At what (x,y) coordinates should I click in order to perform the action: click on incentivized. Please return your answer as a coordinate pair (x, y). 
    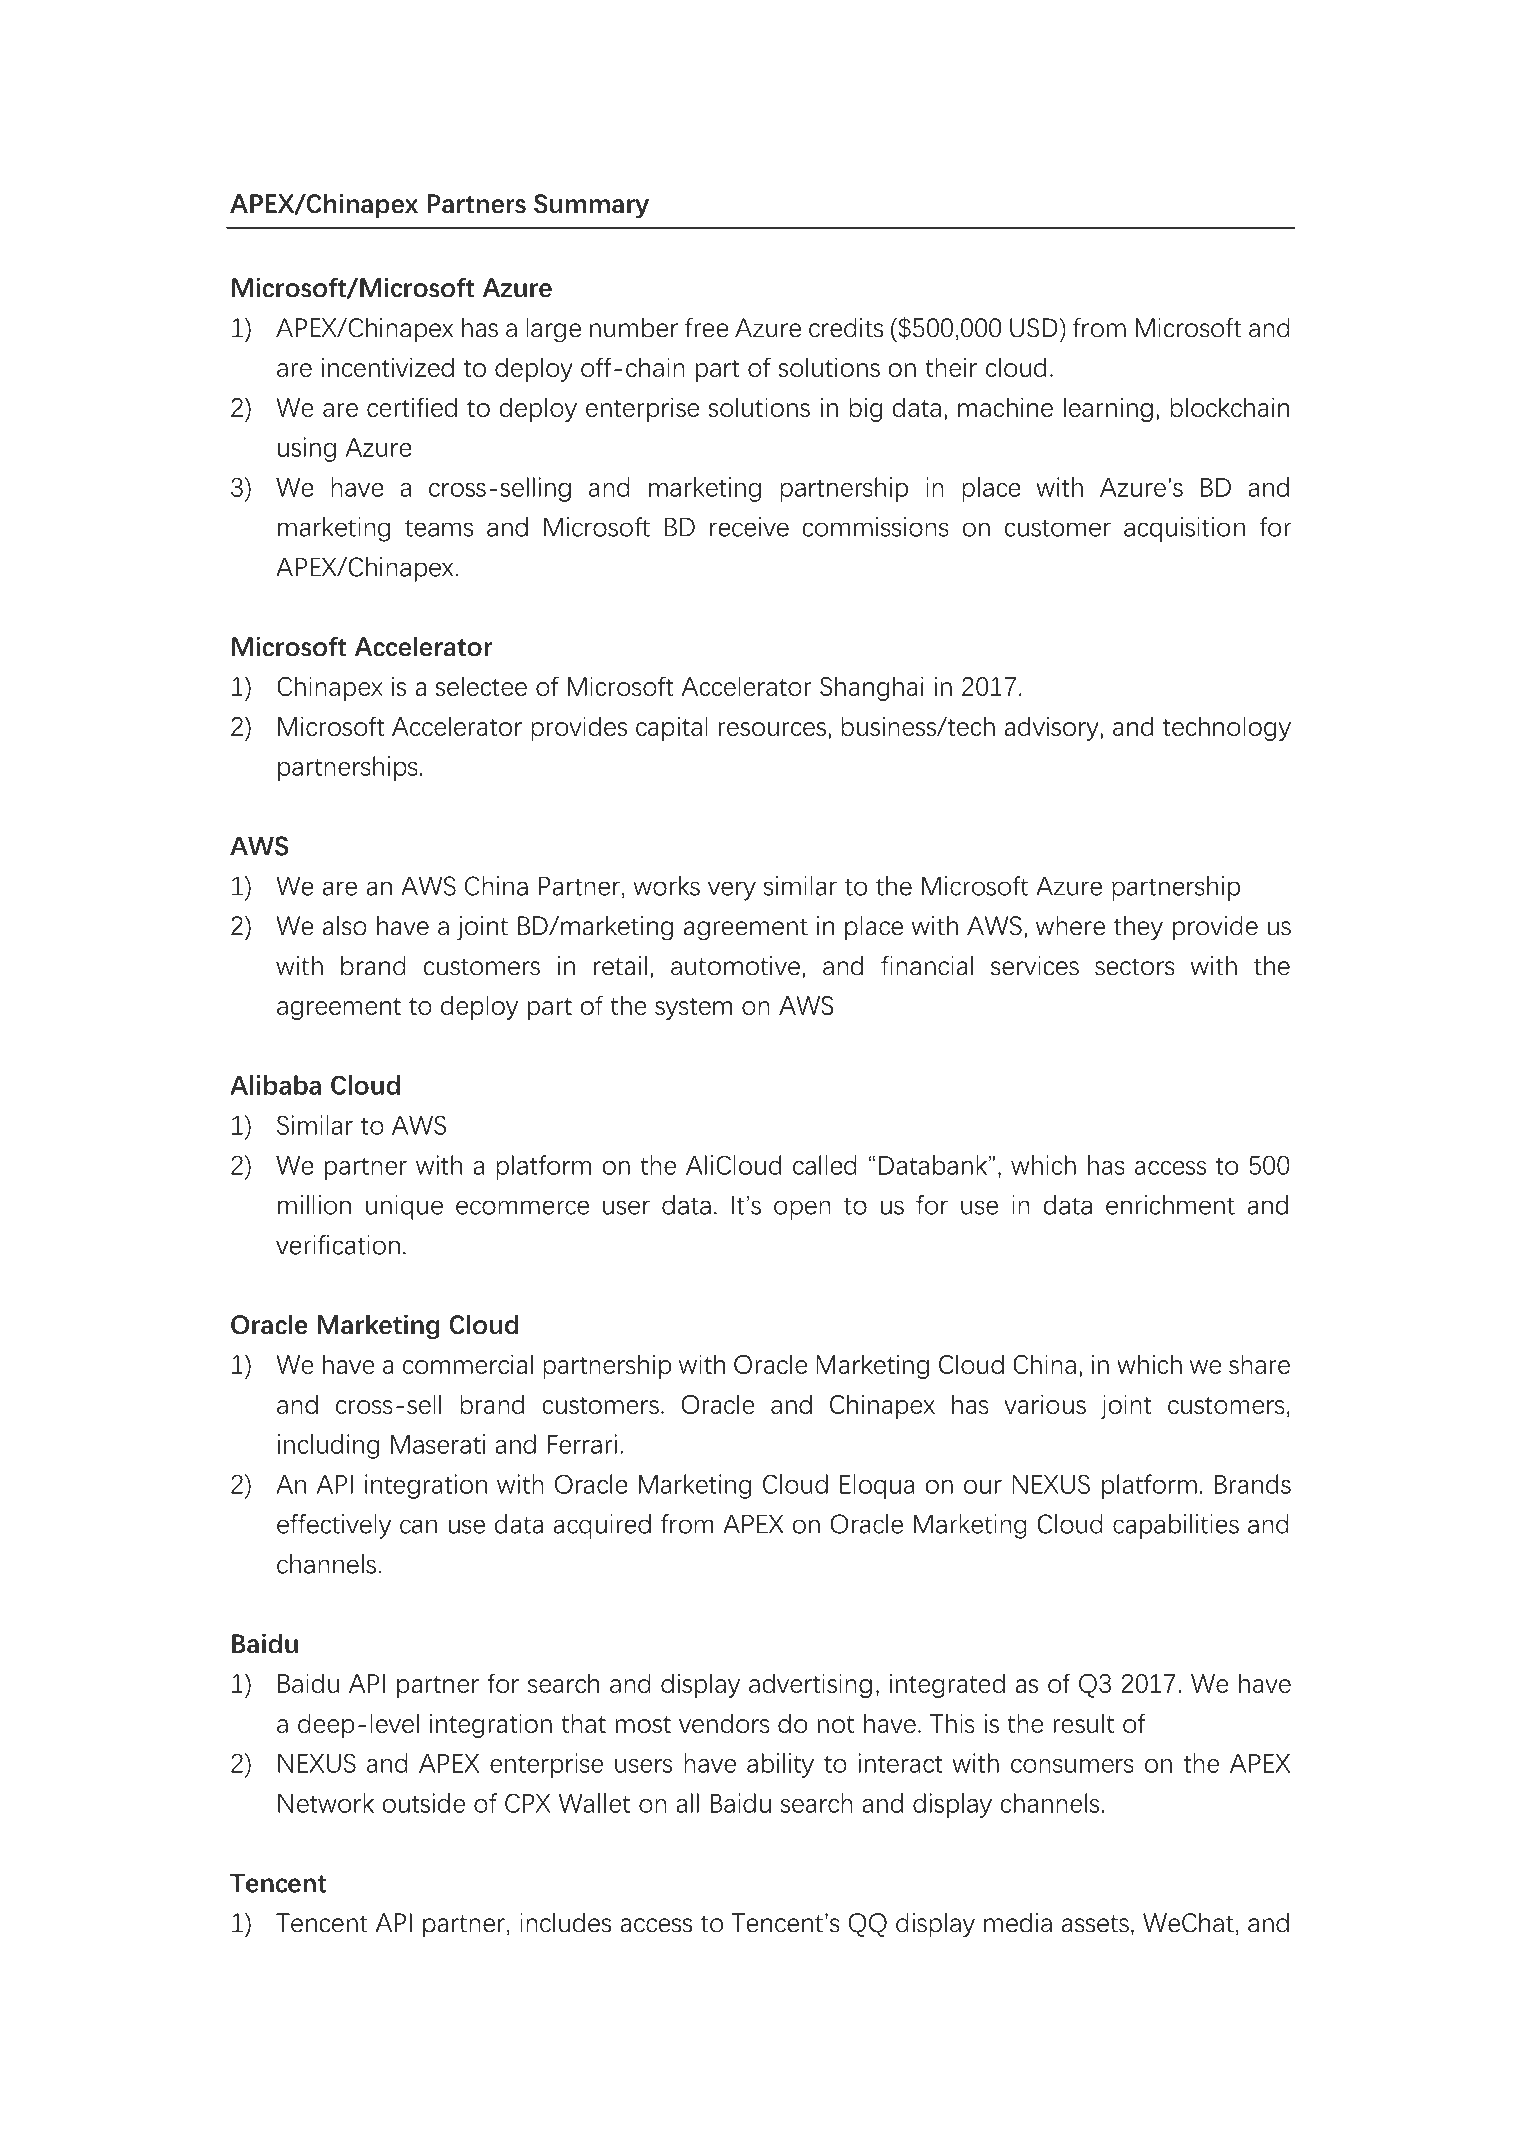
    Looking at the image, I should click on (388, 367).
